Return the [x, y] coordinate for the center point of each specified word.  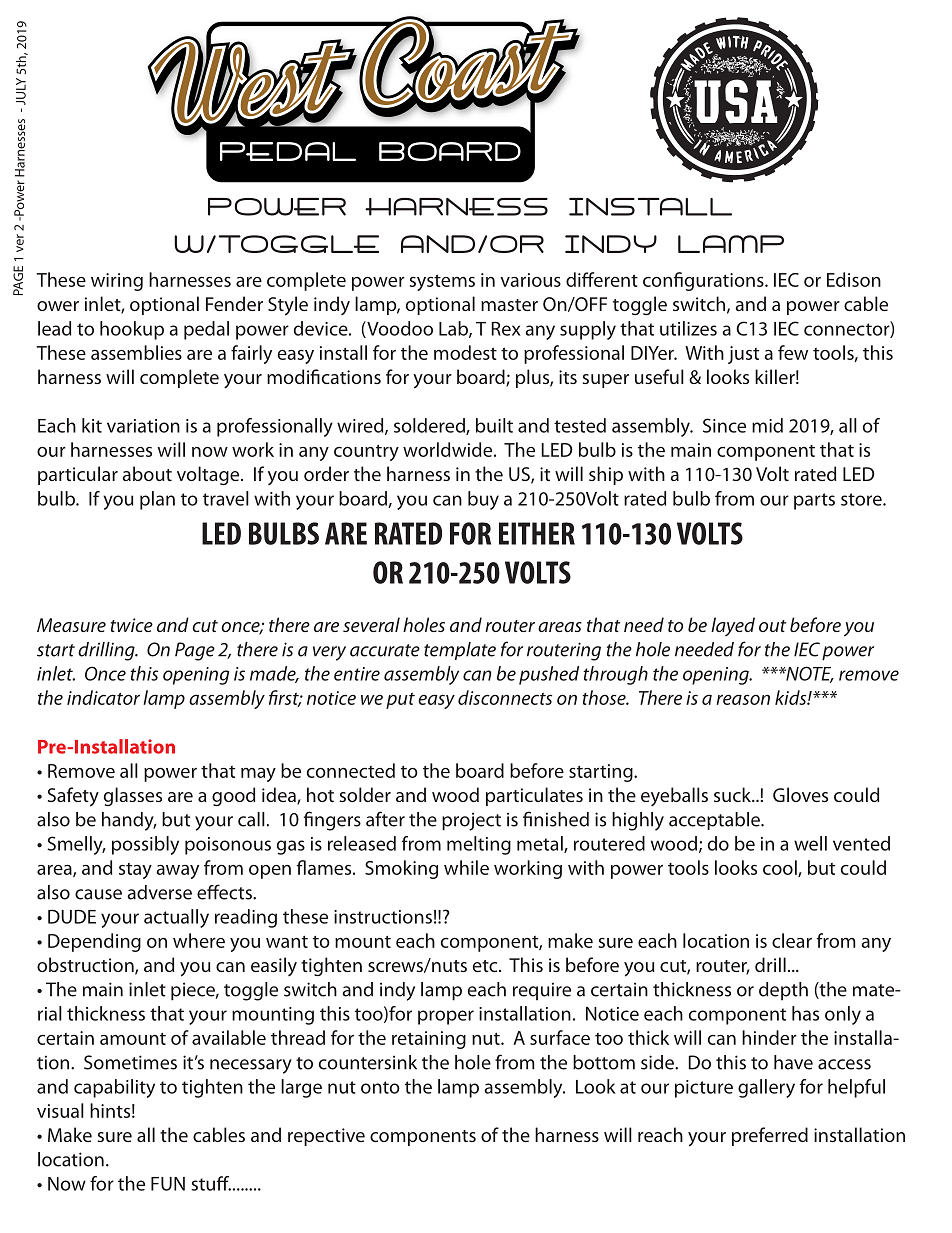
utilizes [688, 328]
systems [442, 282]
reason [743, 699]
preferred [770, 1136]
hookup [132, 330]
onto [380, 1087]
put [400, 701]
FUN [168, 1184]
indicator [103, 697]
